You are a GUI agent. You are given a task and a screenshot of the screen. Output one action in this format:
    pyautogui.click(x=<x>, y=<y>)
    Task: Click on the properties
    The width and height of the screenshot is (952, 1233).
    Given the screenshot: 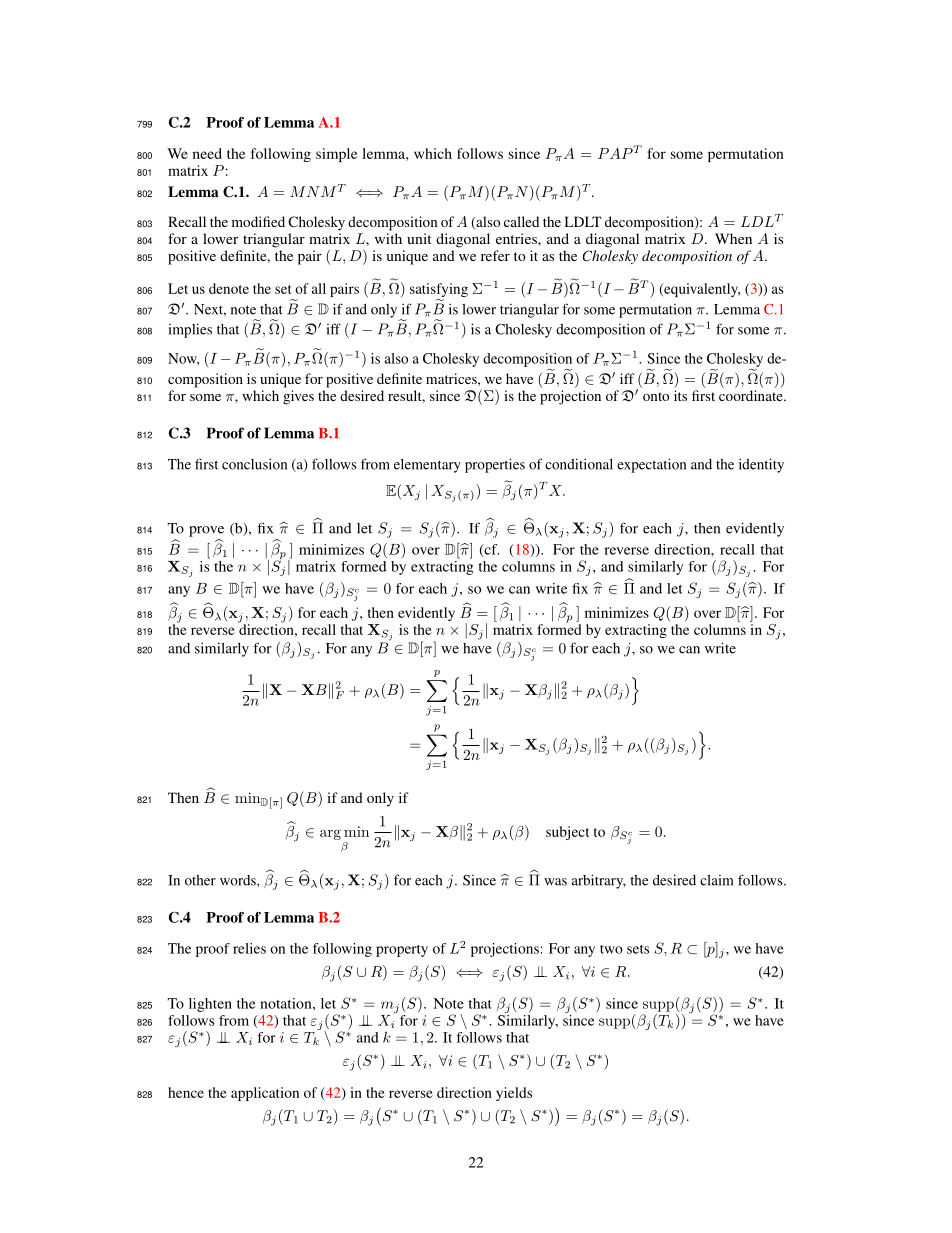 What is the action you would take?
    pyautogui.click(x=495, y=465)
